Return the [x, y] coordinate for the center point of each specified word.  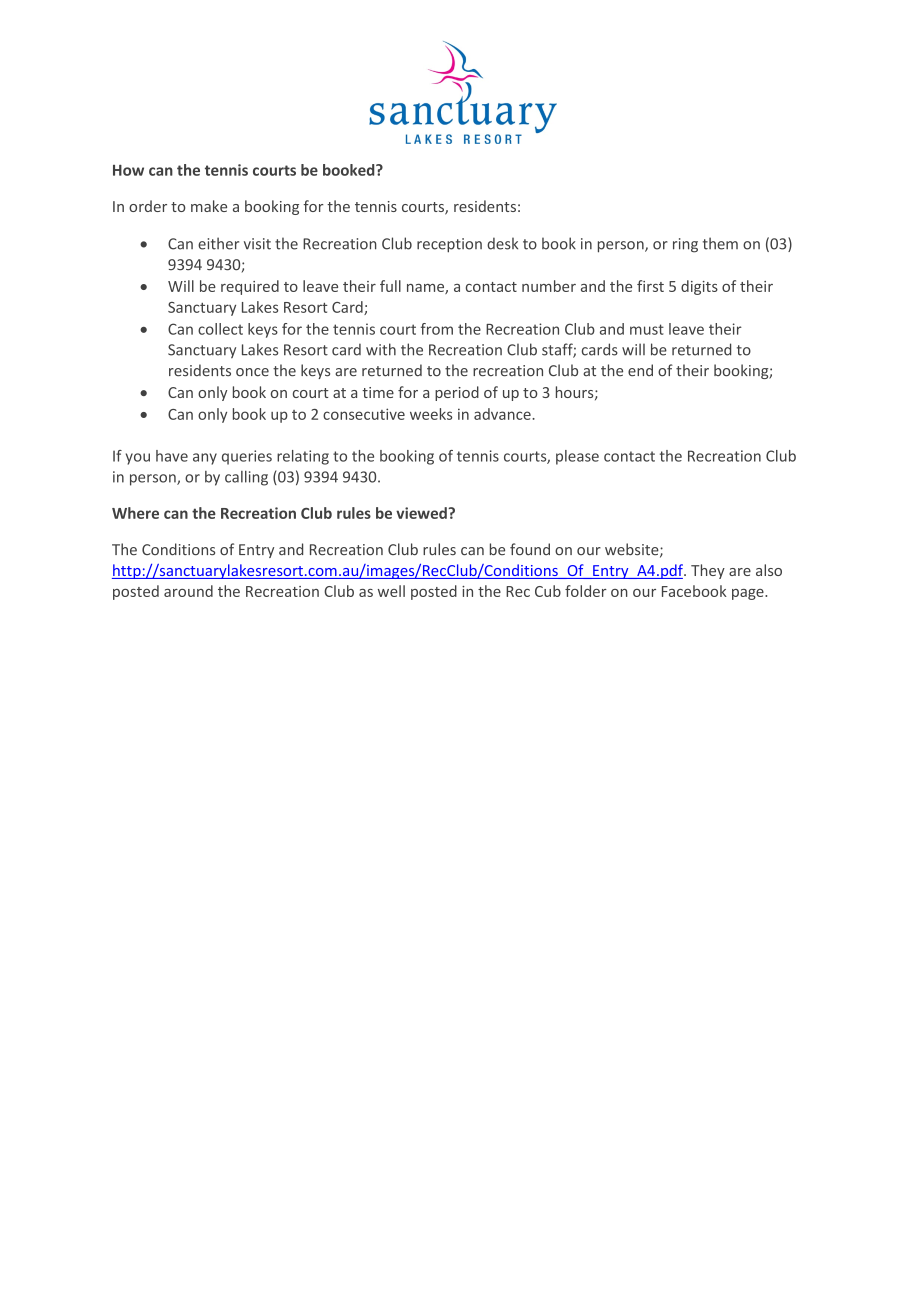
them [720, 243]
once [252, 372]
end [640, 370]
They [708, 571]
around [188, 591]
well [391, 591]
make [209, 206]
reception [449, 245]
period [457, 393]
